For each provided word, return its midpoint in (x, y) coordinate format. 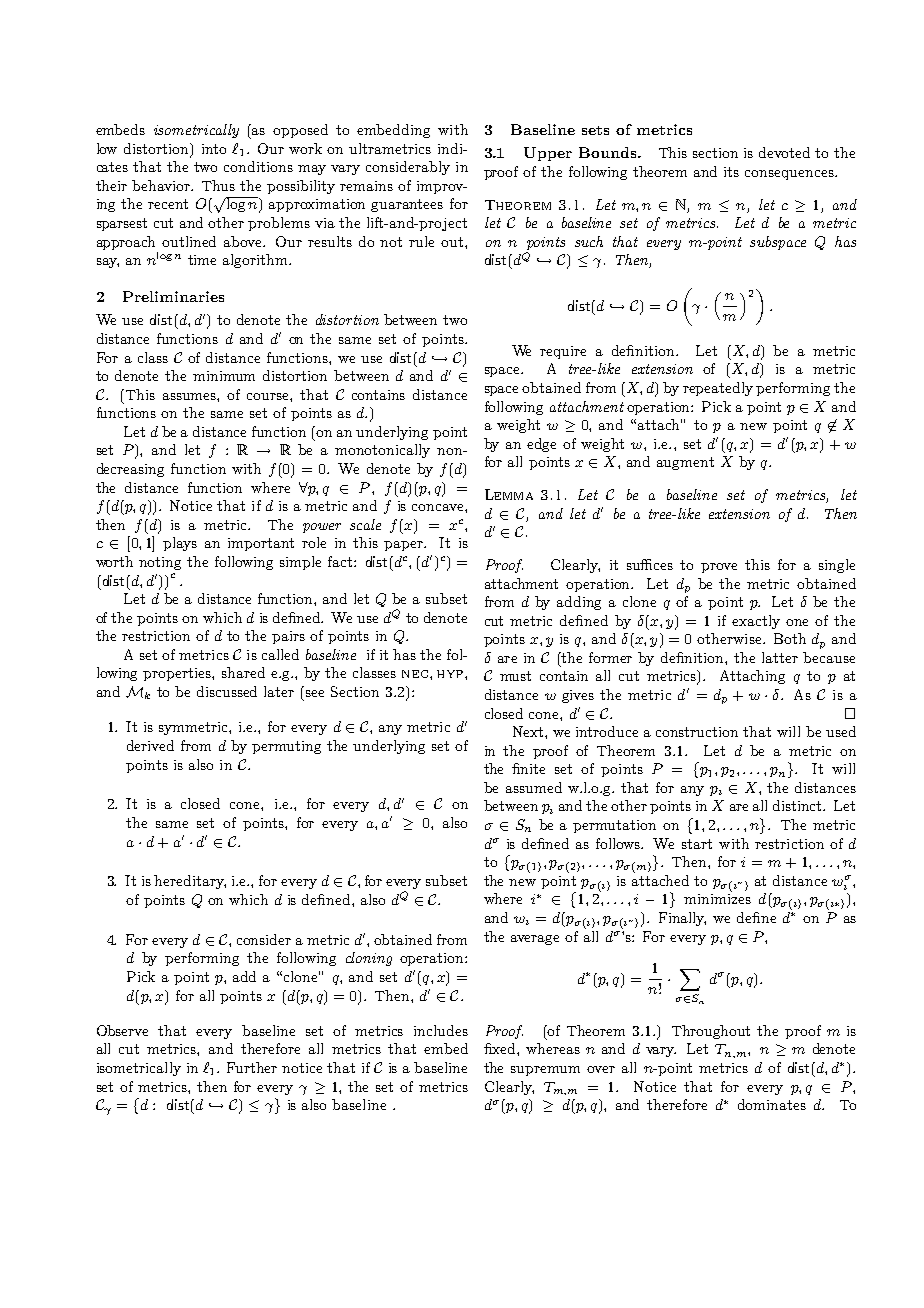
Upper (548, 154)
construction (697, 732)
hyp (451, 674)
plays (180, 544)
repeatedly (718, 389)
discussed (227, 691)
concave (439, 507)
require (563, 352)
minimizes (717, 899)
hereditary (190, 882)
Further (252, 1067)
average (535, 940)
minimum (224, 376)
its (731, 172)
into (214, 149)
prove (719, 568)
